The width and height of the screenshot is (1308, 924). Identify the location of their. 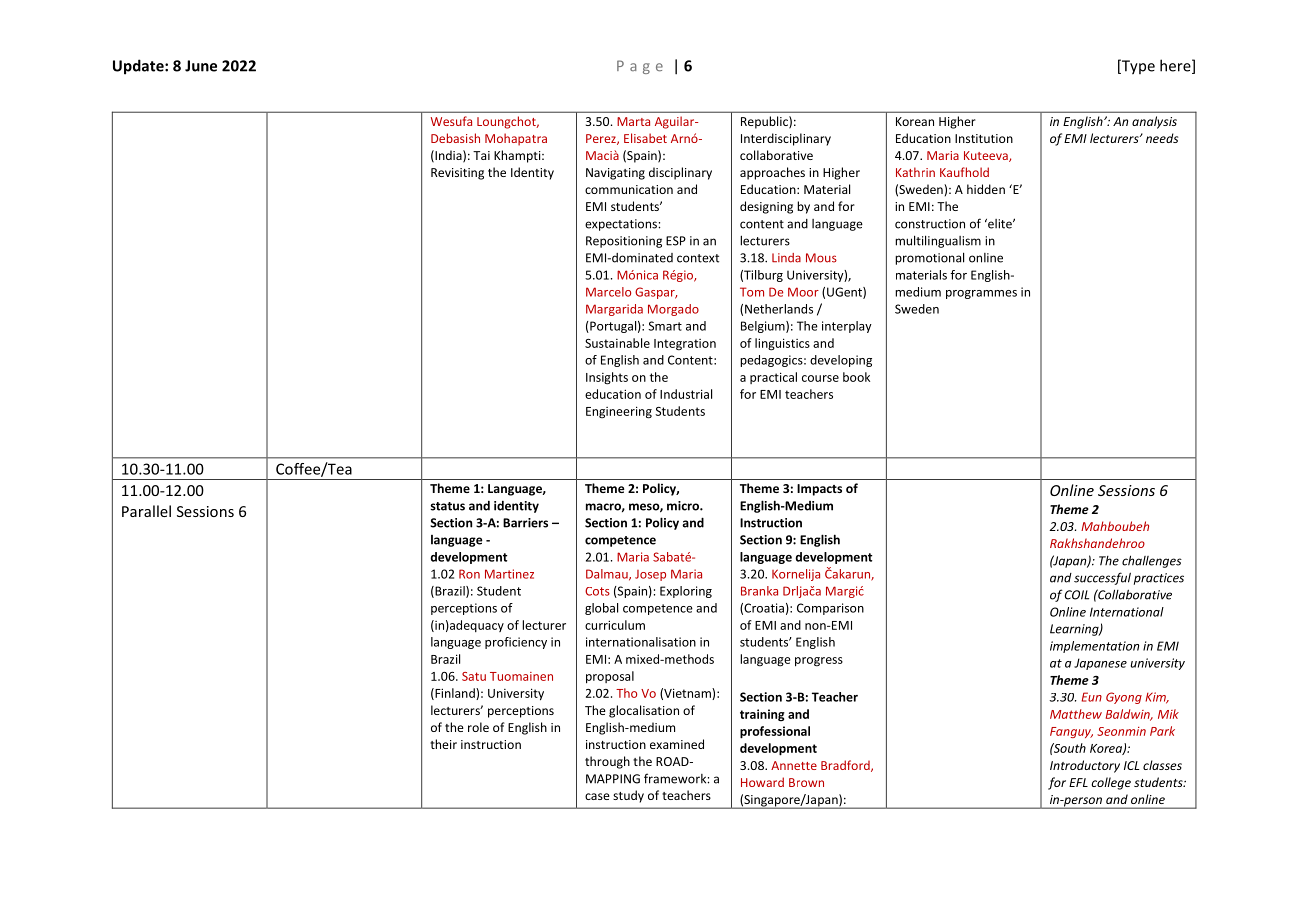
(443, 744).
